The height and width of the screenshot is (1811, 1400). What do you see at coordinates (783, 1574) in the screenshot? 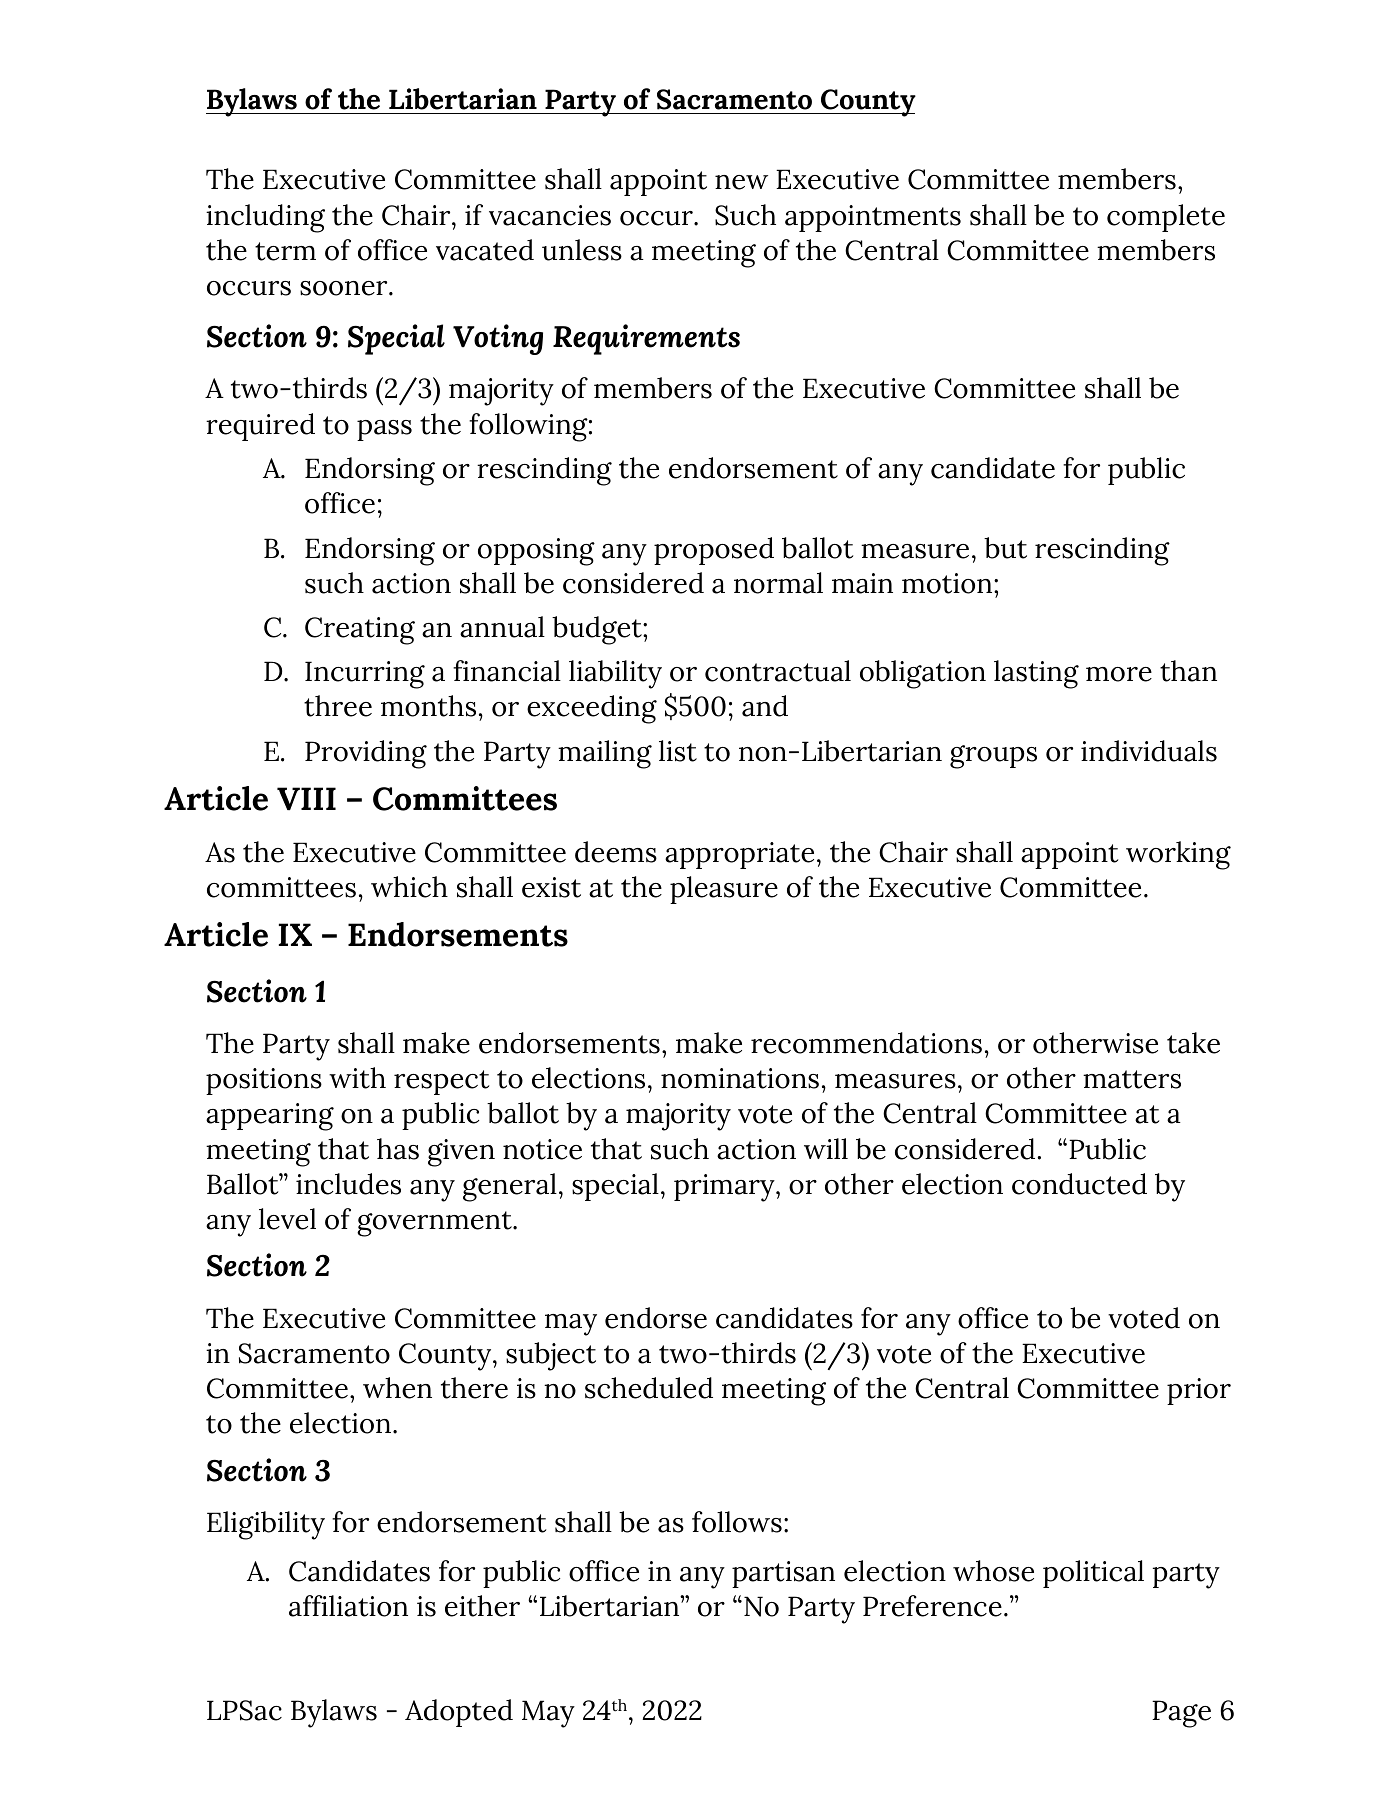
I see `partisan` at bounding box center [783, 1574].
